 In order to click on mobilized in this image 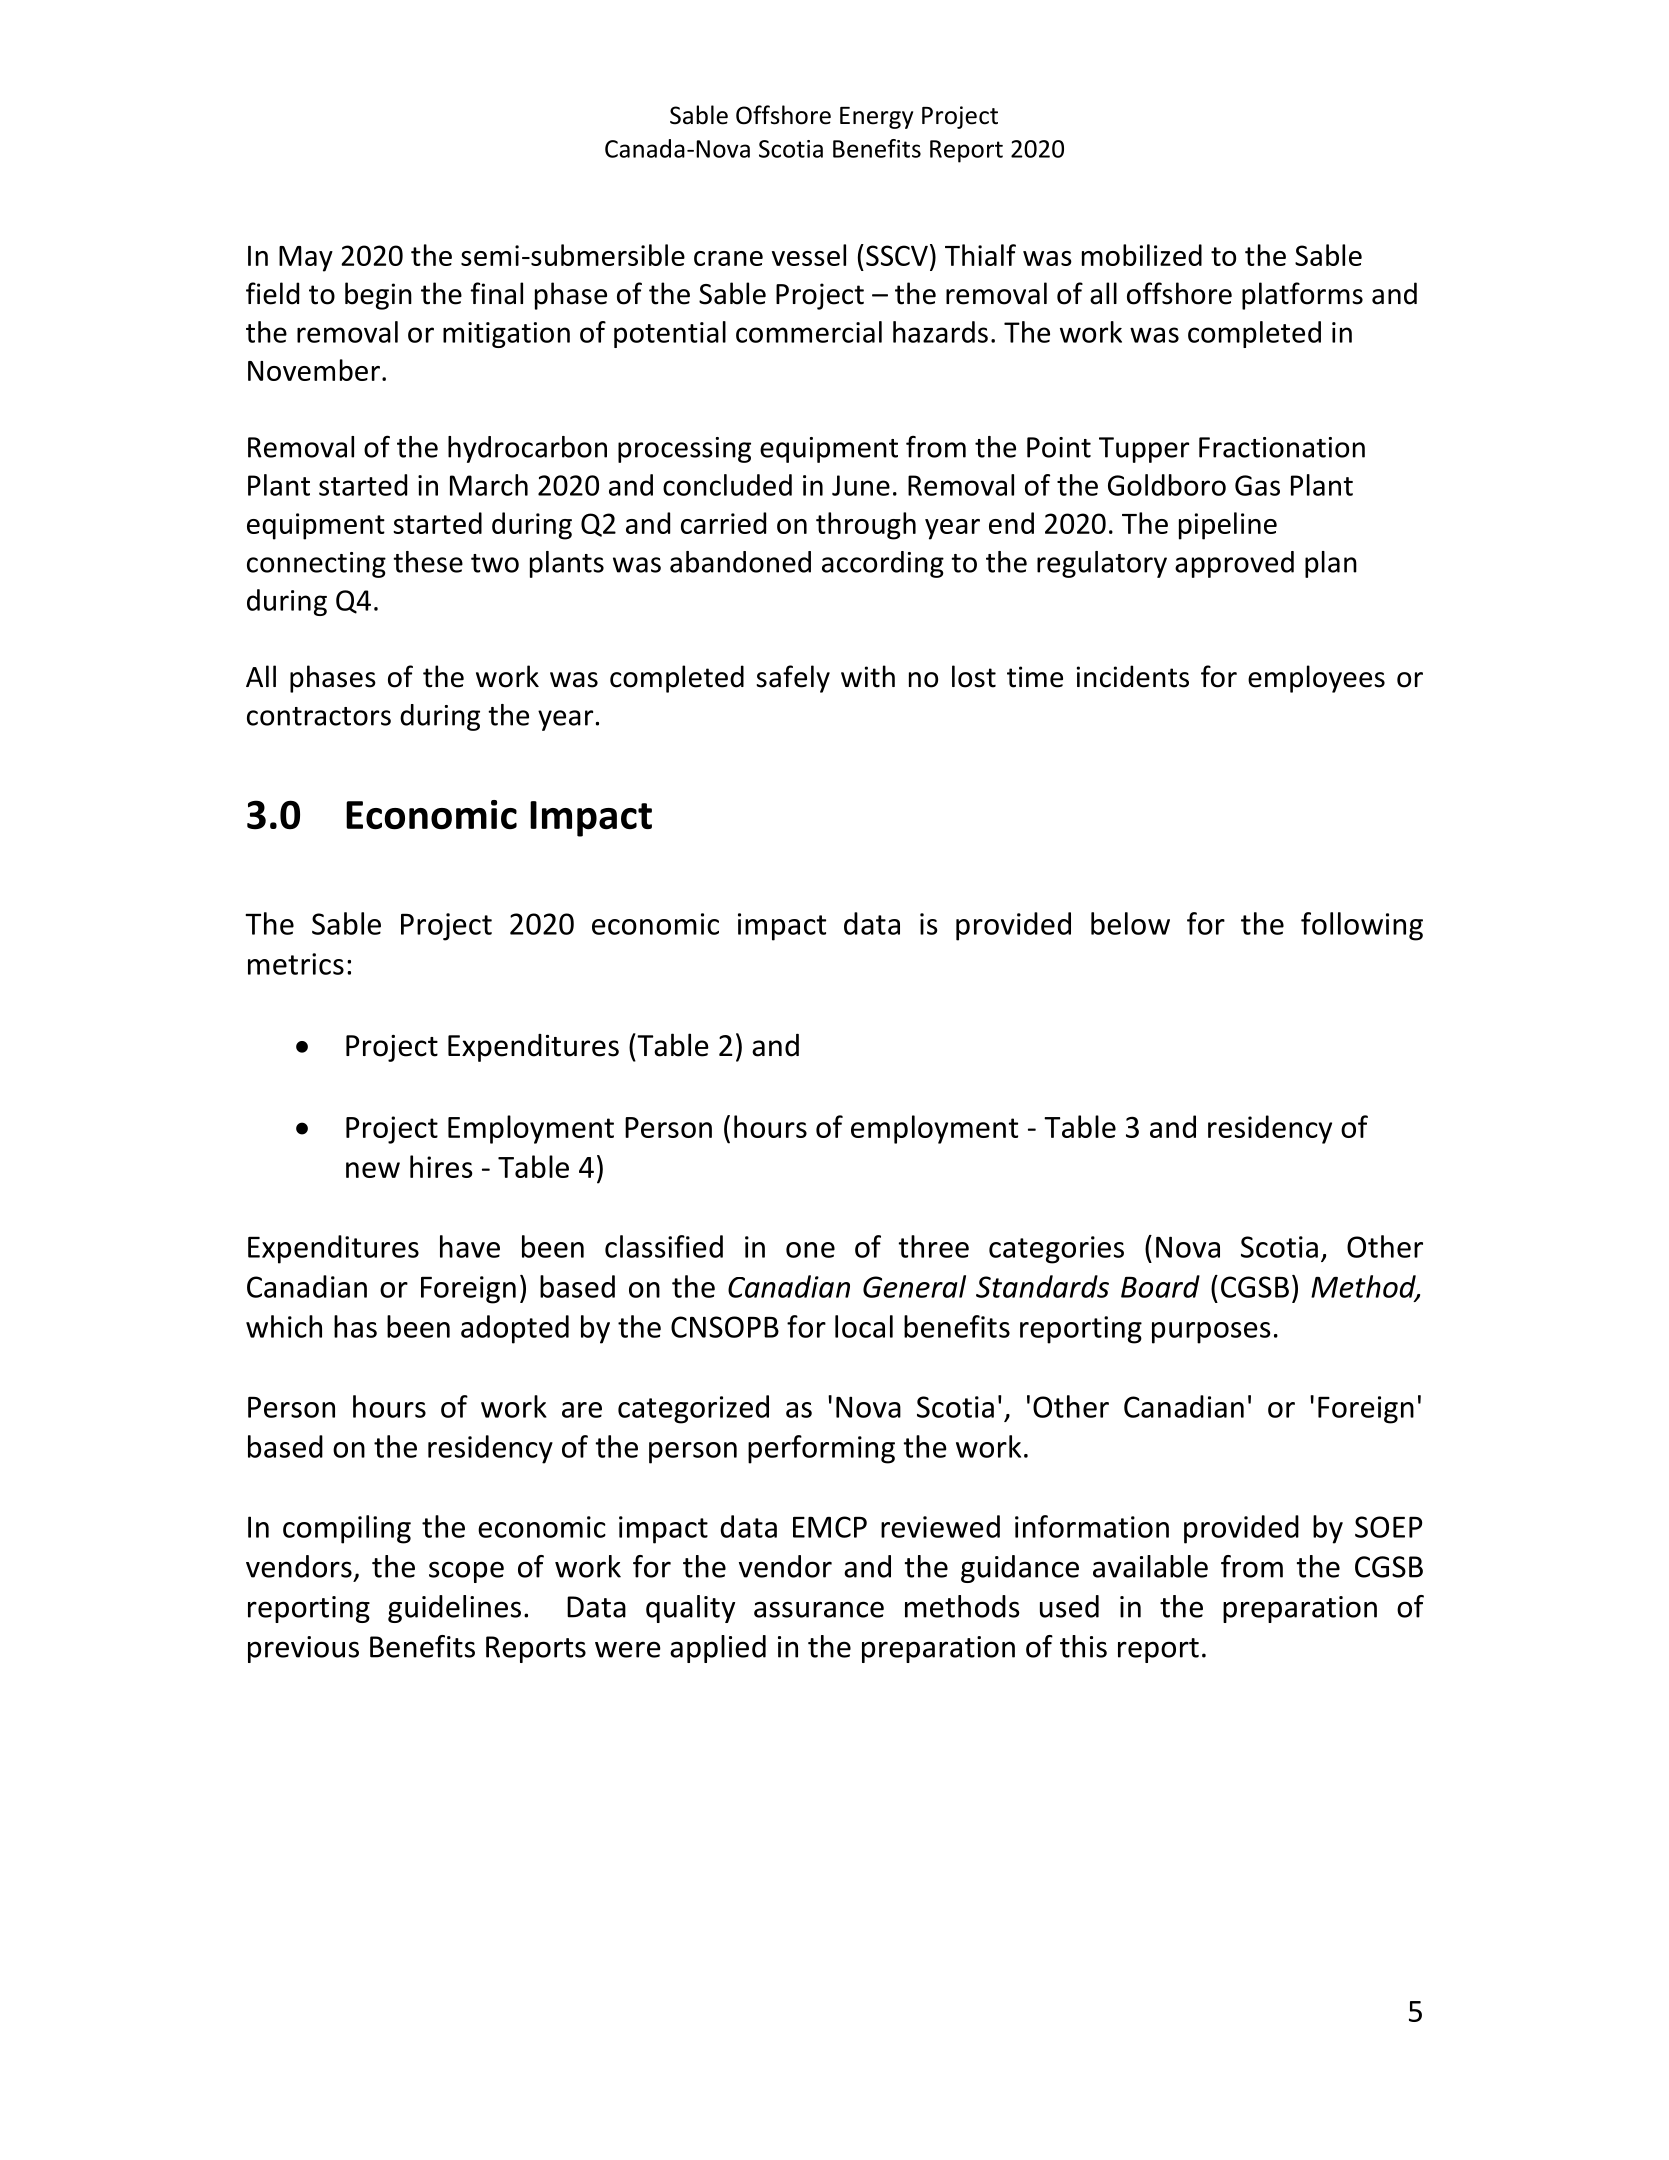, I will do `click(1142, 255)`.
